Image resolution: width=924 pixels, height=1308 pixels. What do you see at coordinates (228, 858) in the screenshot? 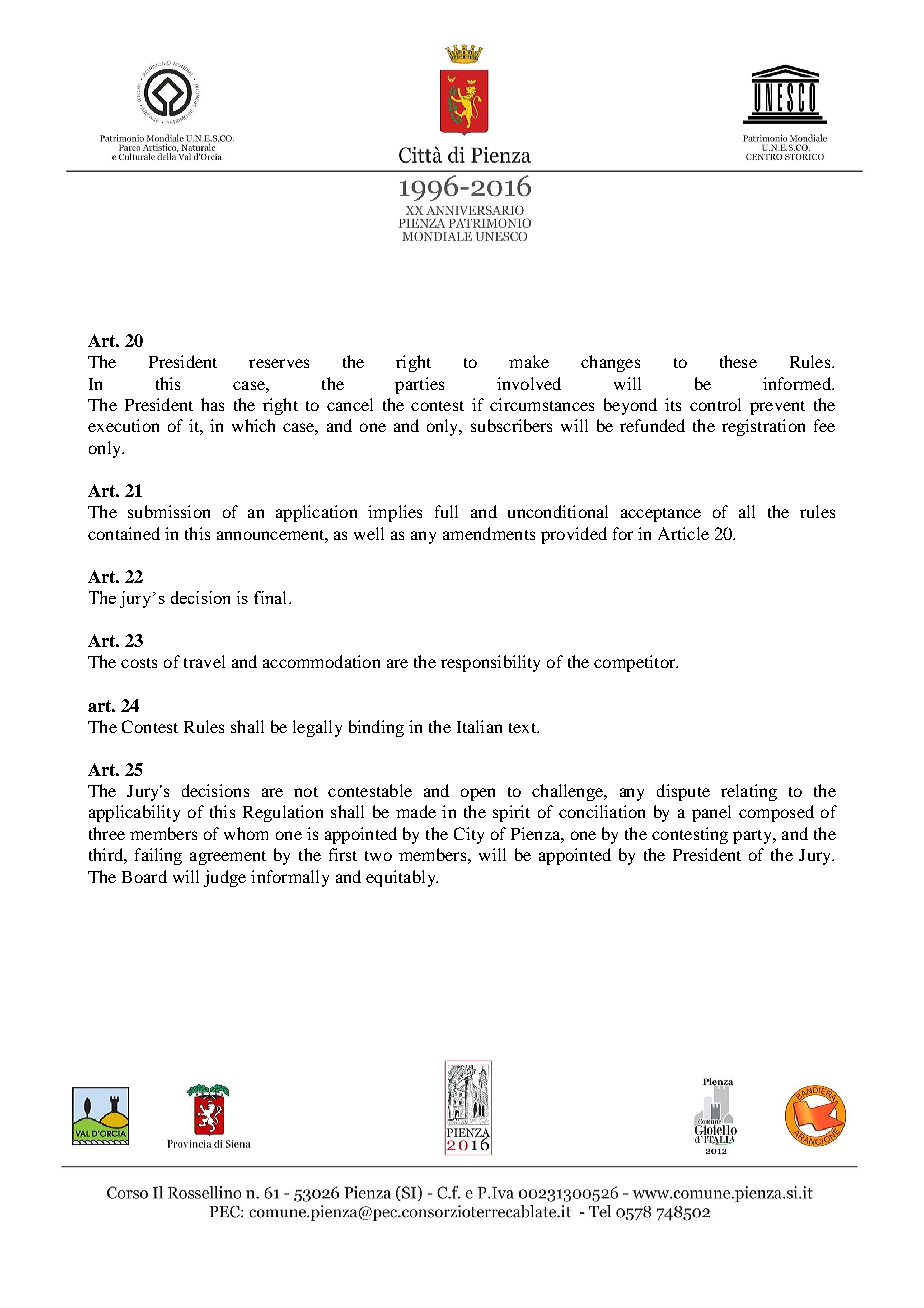
I see `agreement` at bounding box center [228, 858].
